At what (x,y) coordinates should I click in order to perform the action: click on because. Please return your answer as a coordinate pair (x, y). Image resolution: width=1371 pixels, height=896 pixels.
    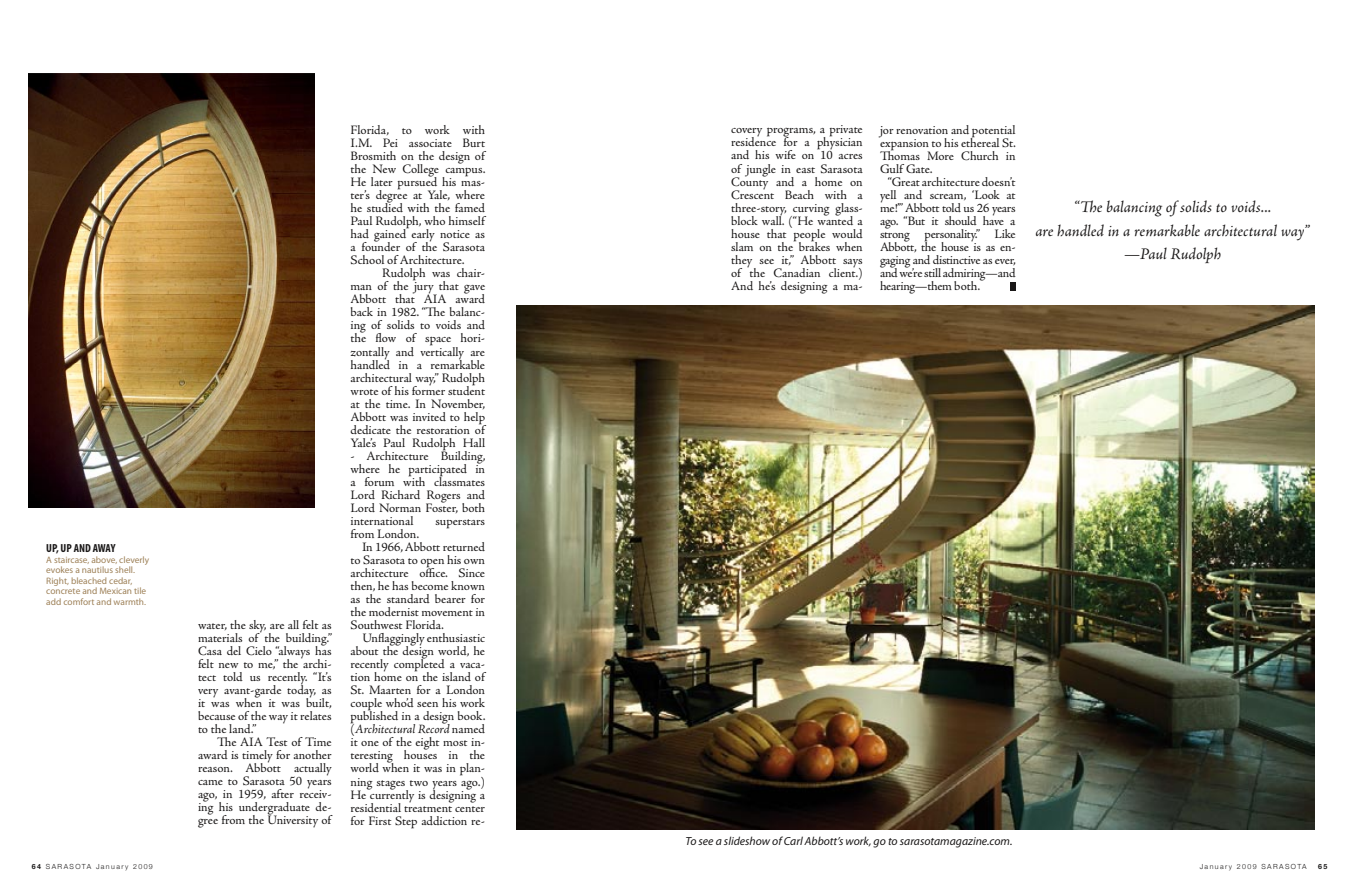
    Looking at the image, I should click on (216, 715).
